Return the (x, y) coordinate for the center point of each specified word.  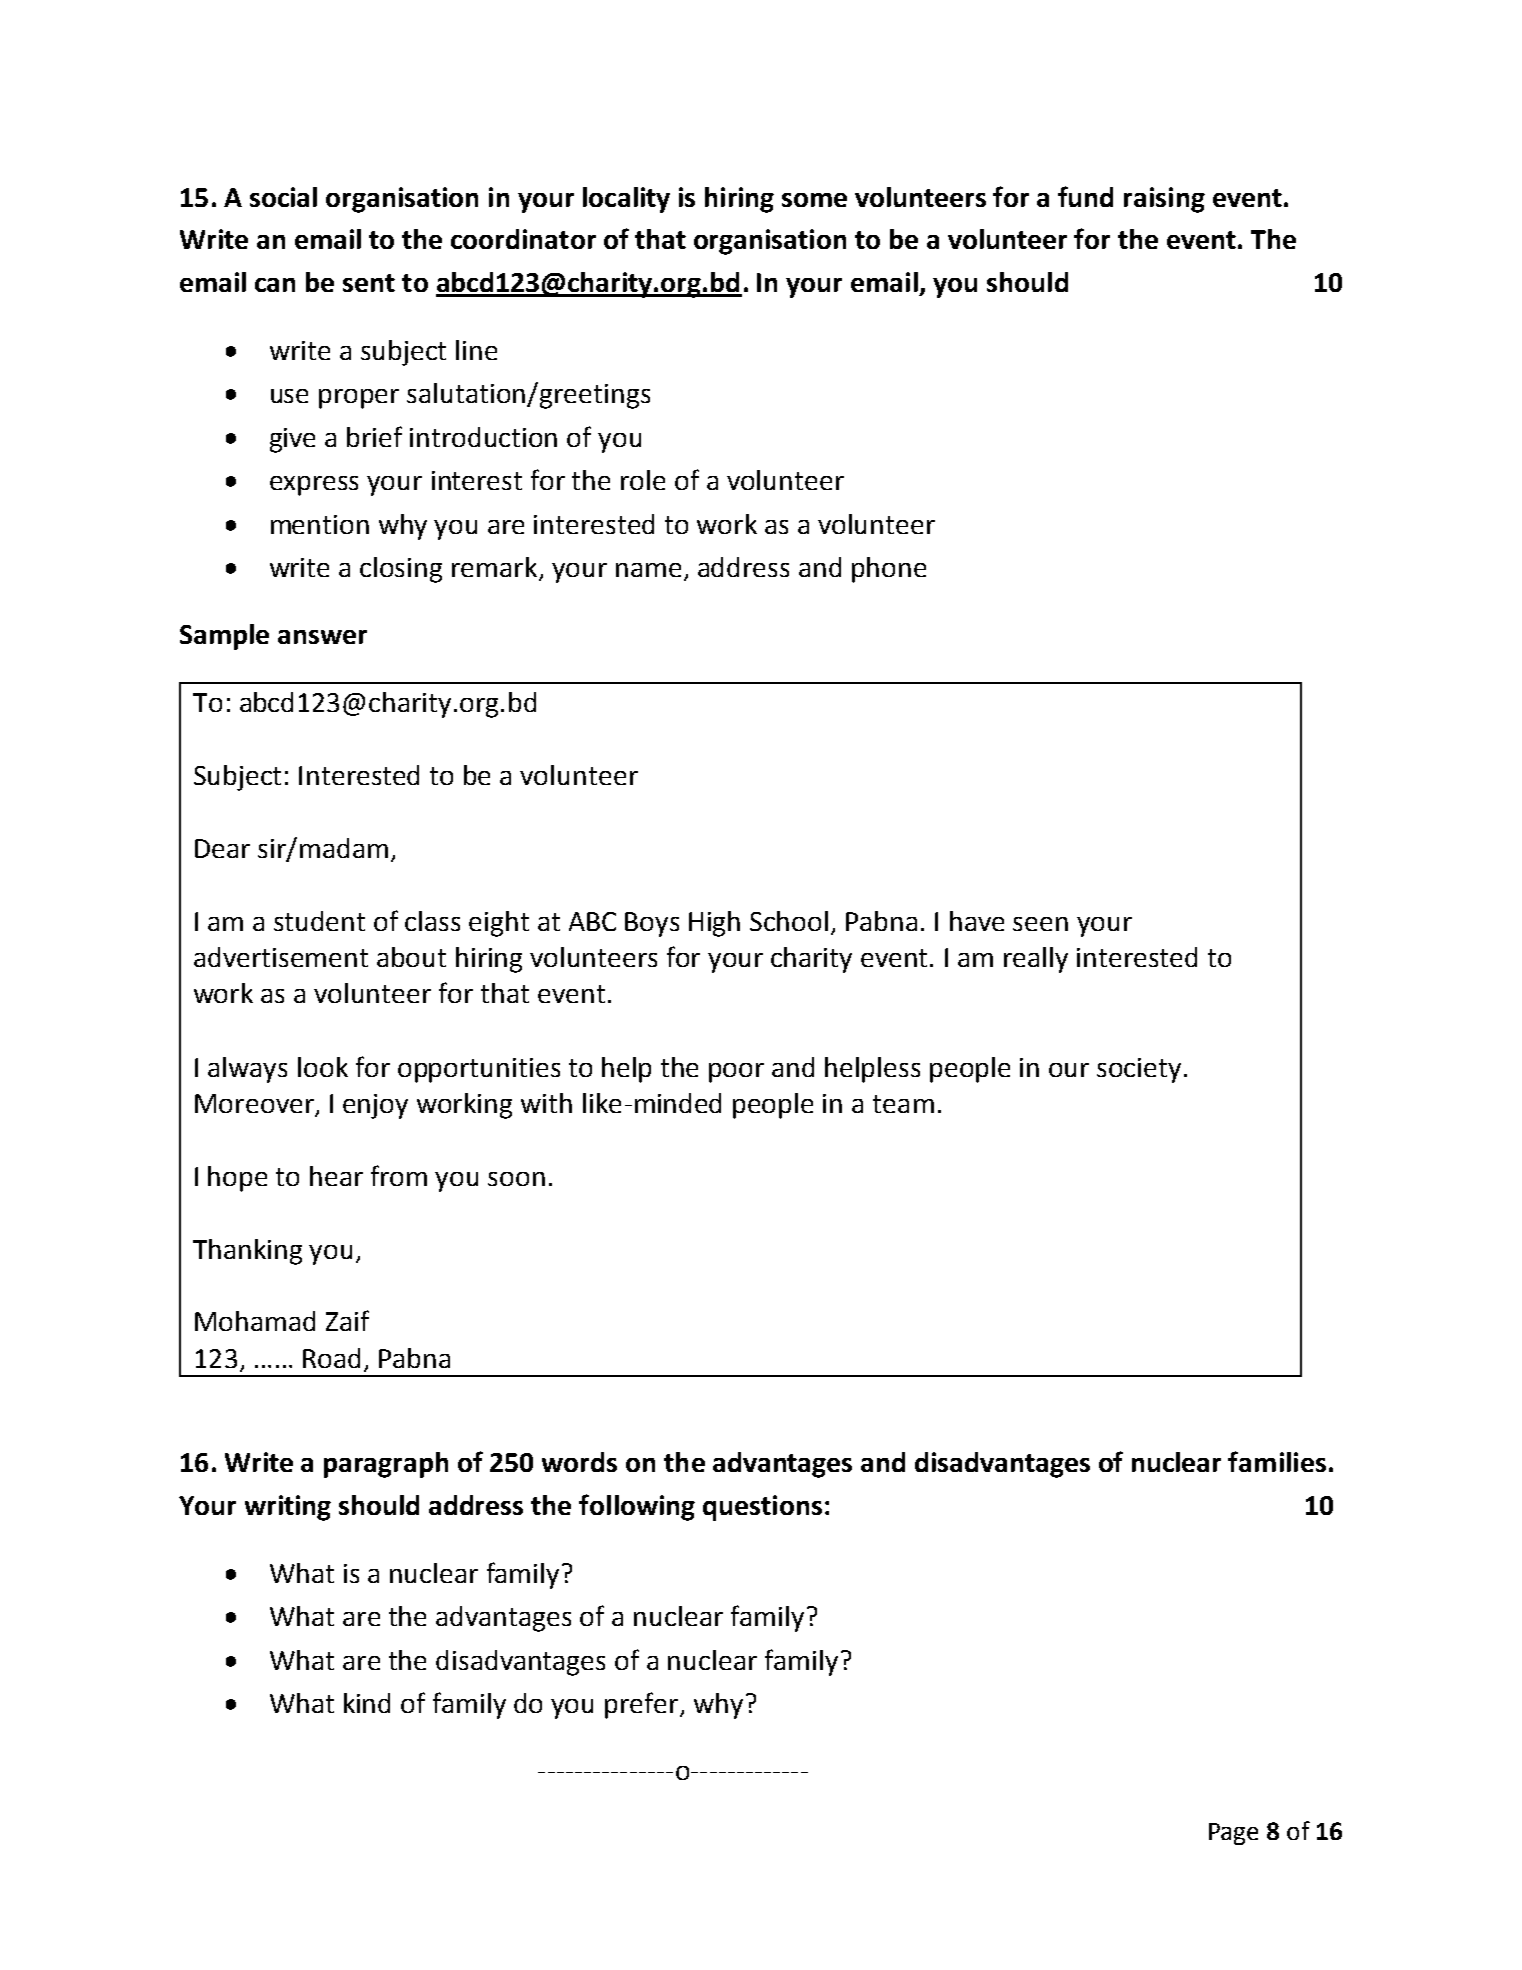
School (789, 921)
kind (367, 1703)
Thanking (247, 1252)
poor (736, 1073)
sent (369, 283)
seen (1040, 924)
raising (1164, 200)
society (1139, 1070)
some (814, 200)
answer (322, 637)
